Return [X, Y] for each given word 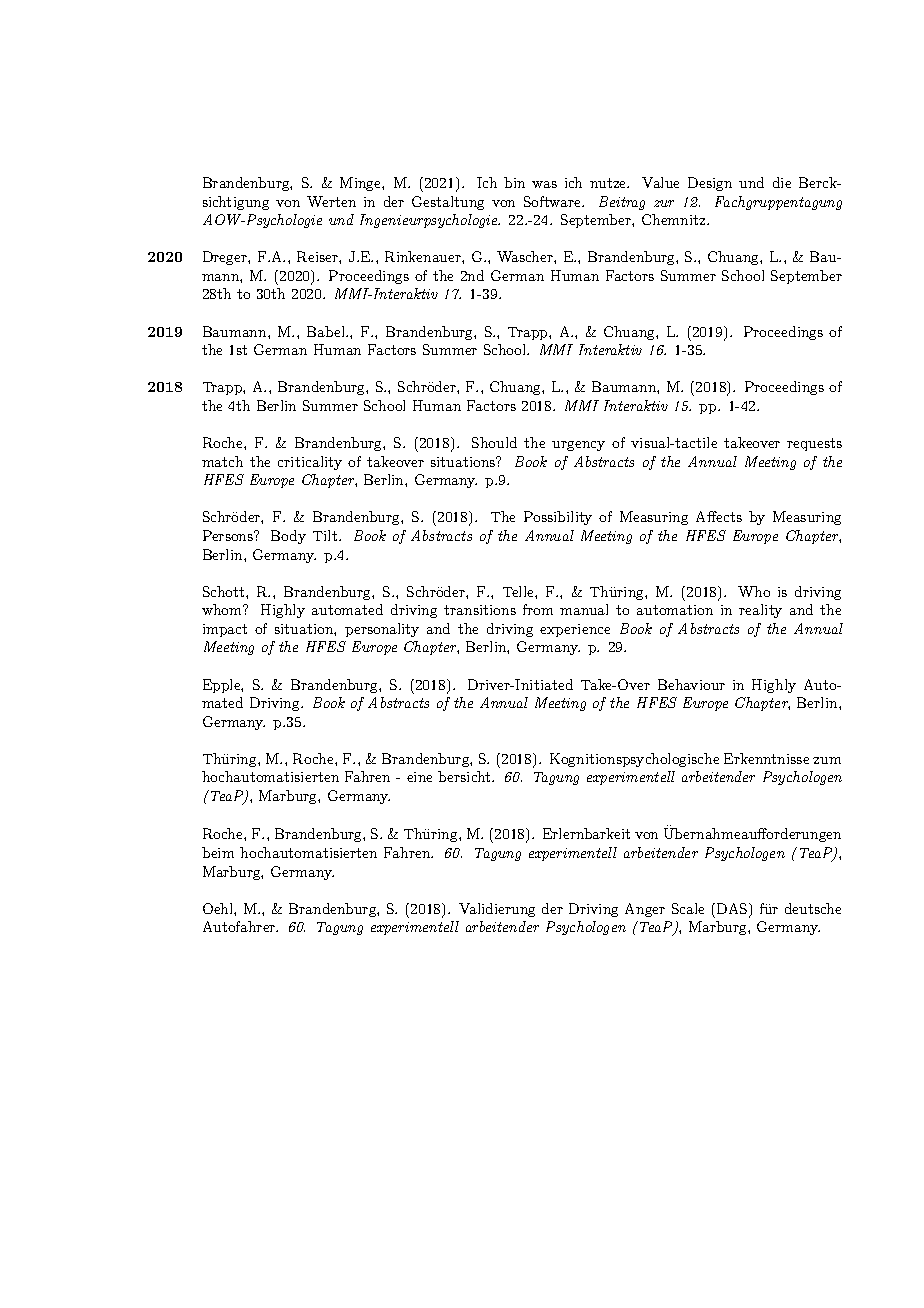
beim [218, 852]
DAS [730, 908]
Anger [645, 910]
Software [553, 201]
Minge [361, 184]
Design [710, 184]
